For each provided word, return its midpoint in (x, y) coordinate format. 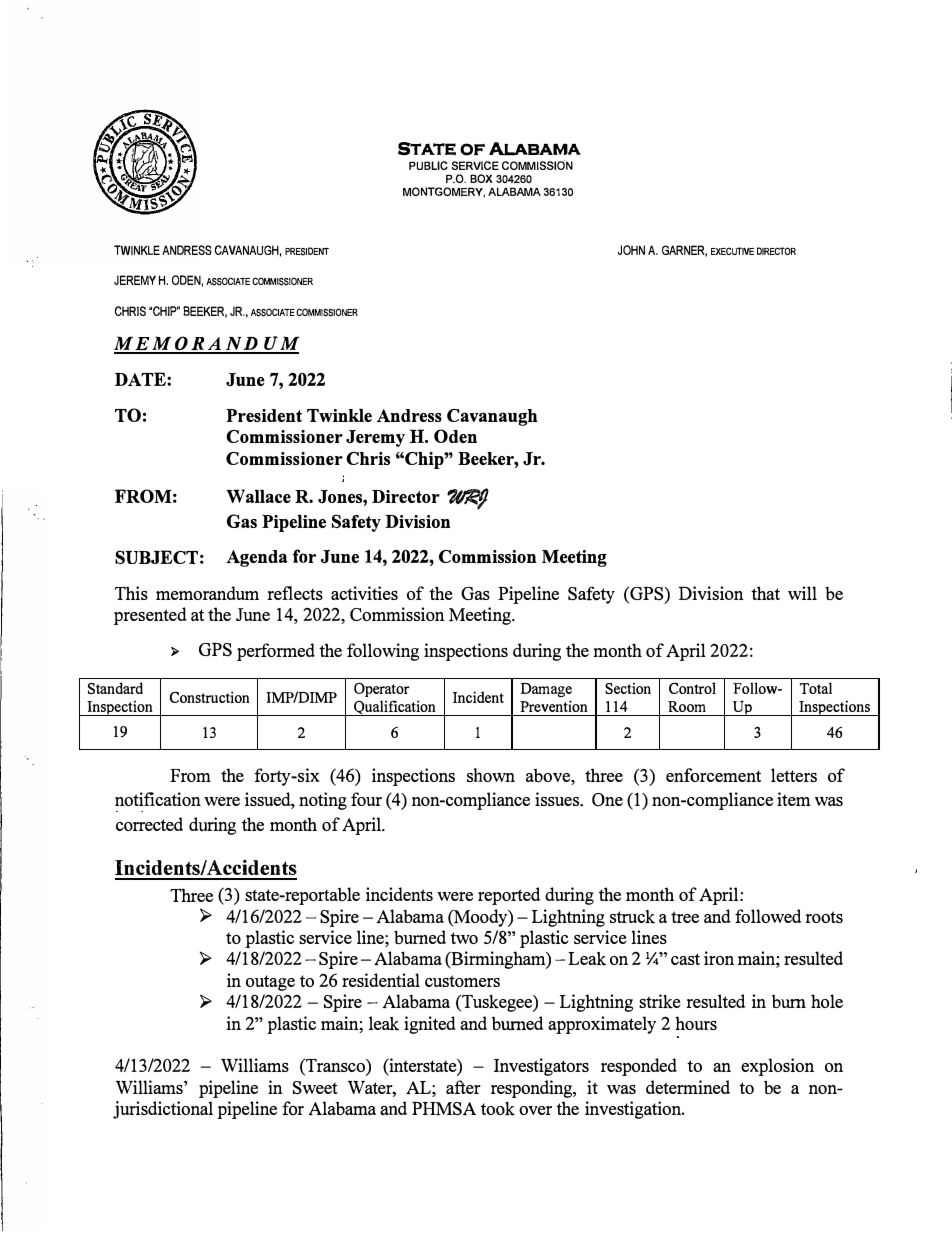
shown (491, 775)
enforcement (713, 775)
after (463, 1087)
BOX (481, 178)
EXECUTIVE (732, 251)
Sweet (315, 1087)
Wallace (258, 496)
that (765, 593)
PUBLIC (428, 165)
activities (364, 593)
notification (158, 799)
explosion (777, 1067)
